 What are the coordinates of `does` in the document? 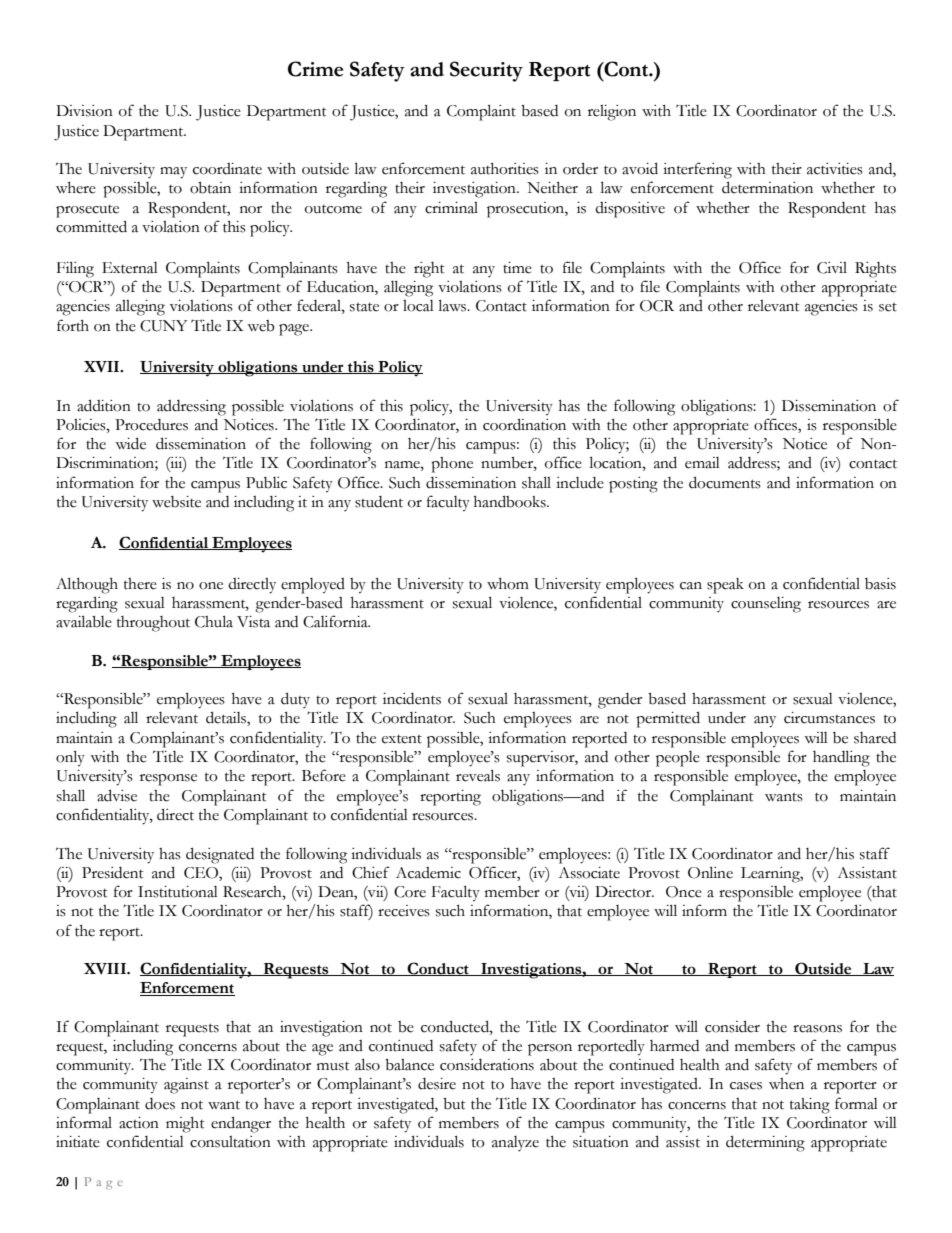 It's located at (160, 1104).
